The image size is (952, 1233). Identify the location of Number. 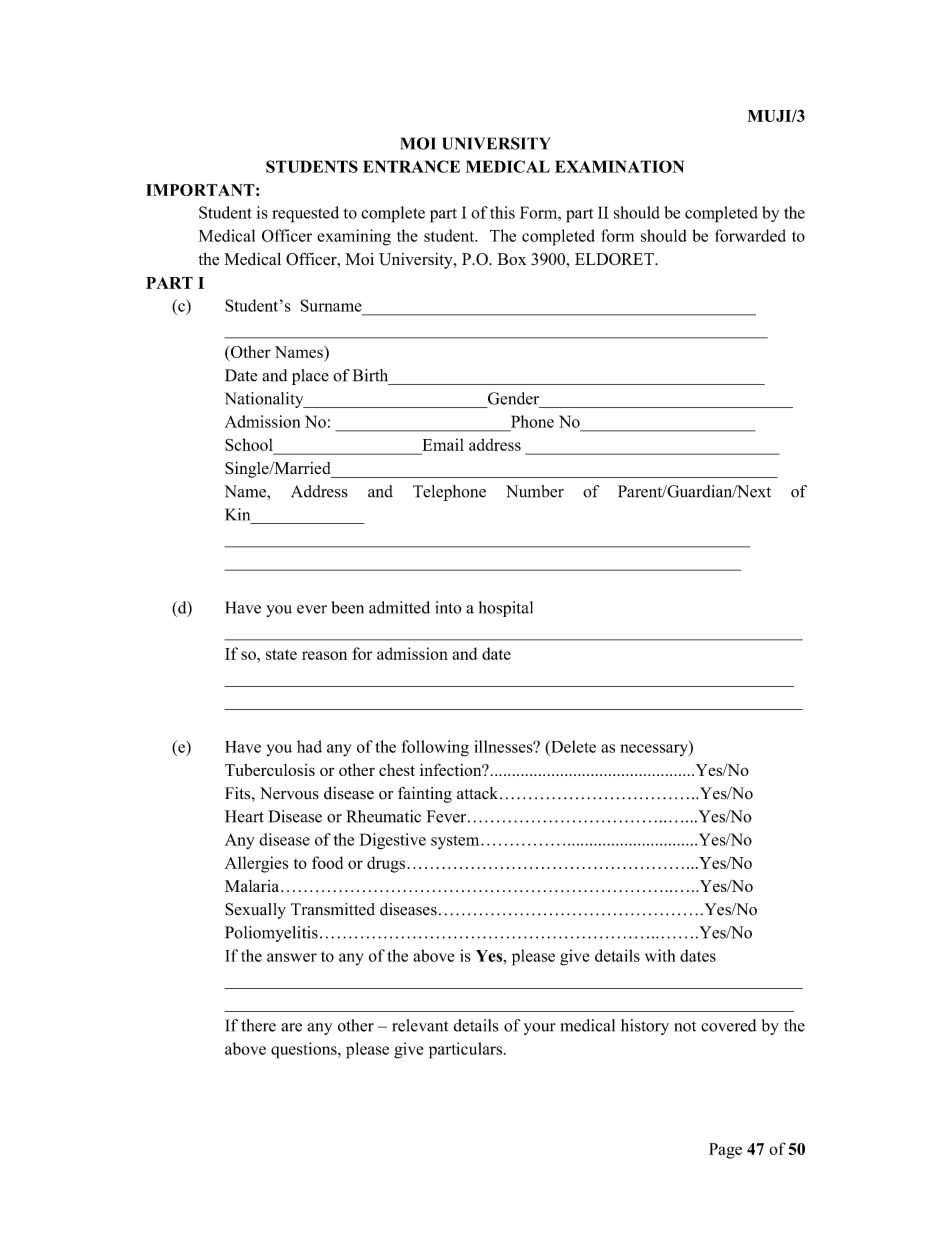
(535, 491).
